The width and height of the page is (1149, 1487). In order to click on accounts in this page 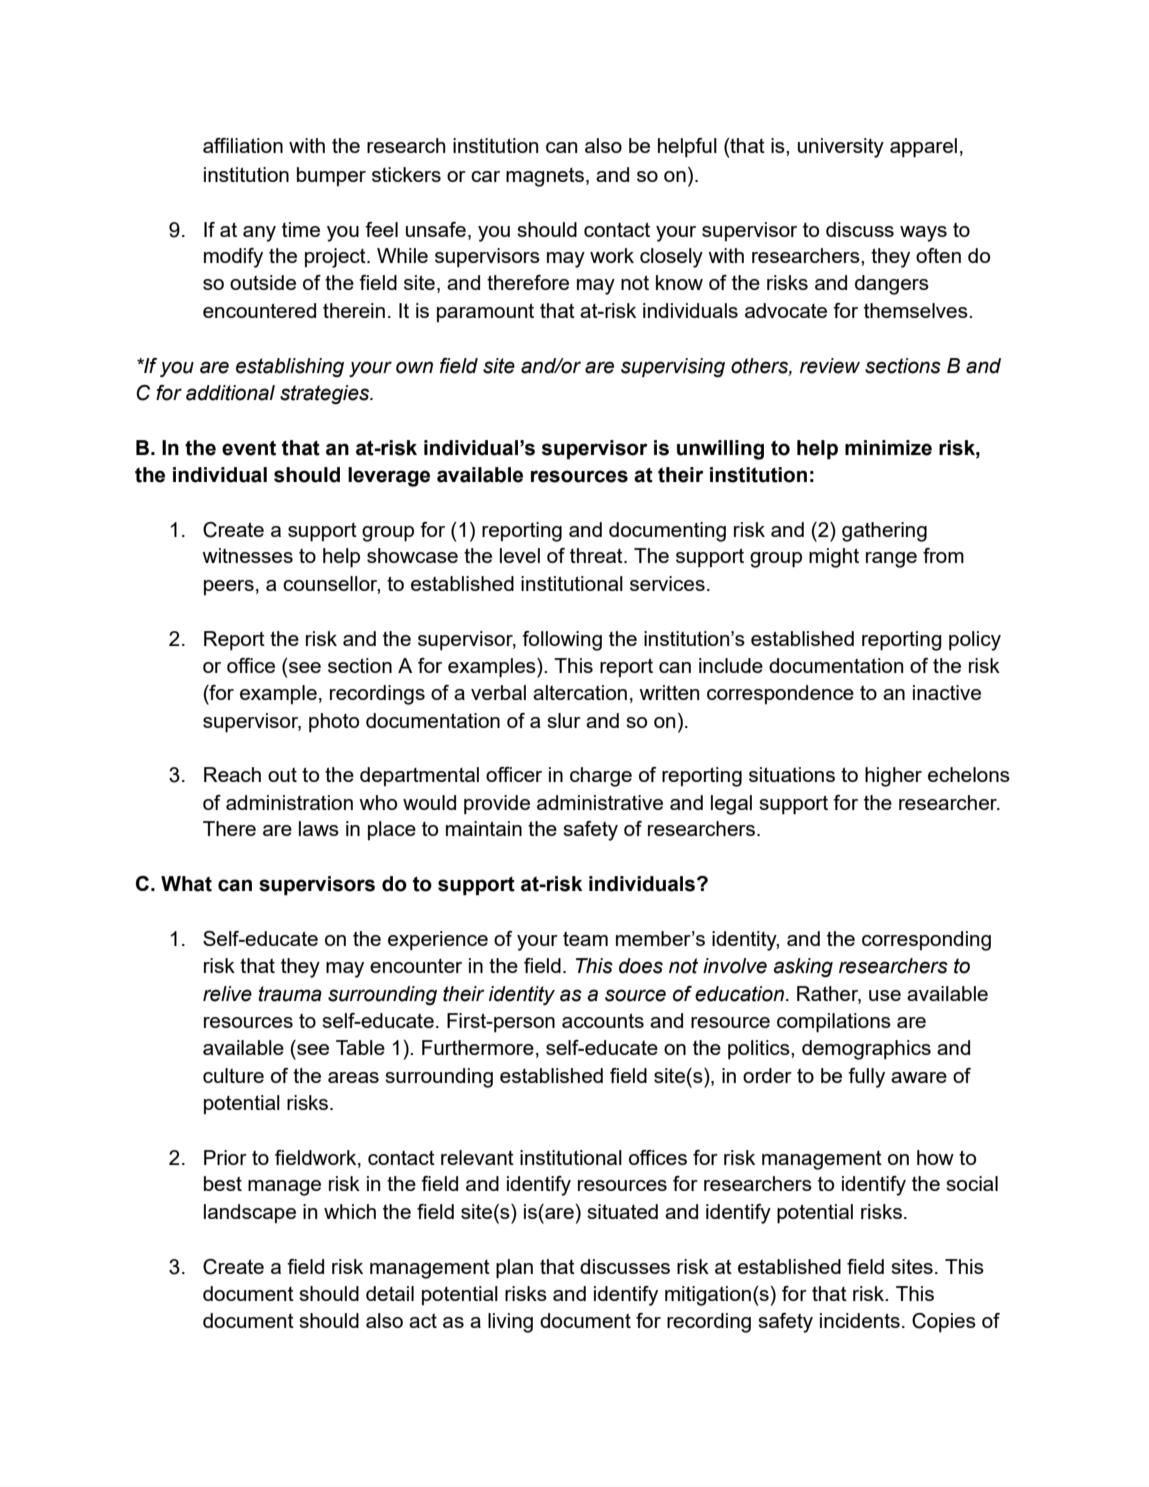, I will do `click(603, 1020)`.
